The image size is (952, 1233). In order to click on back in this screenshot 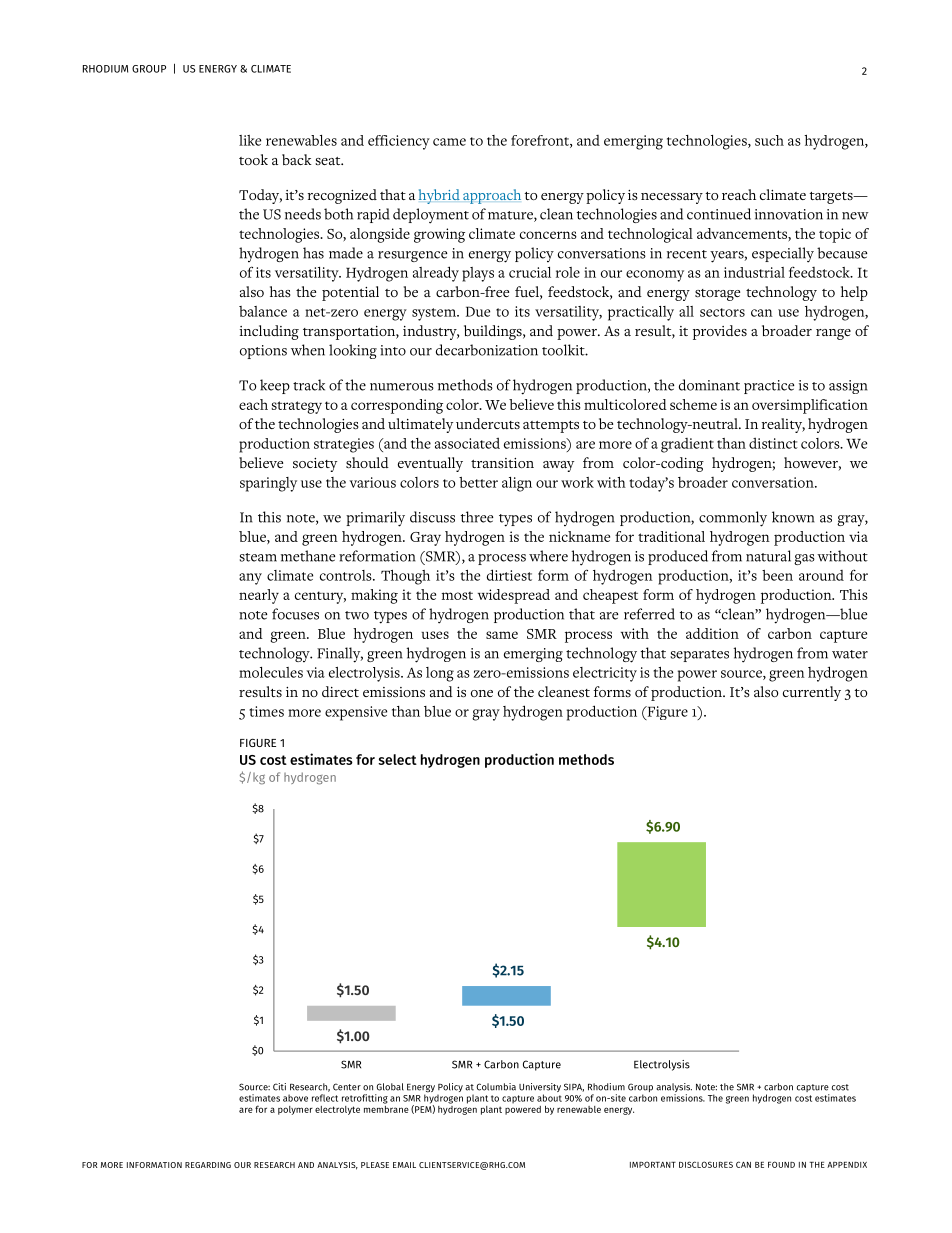, I will do `click(297, 159)`.
